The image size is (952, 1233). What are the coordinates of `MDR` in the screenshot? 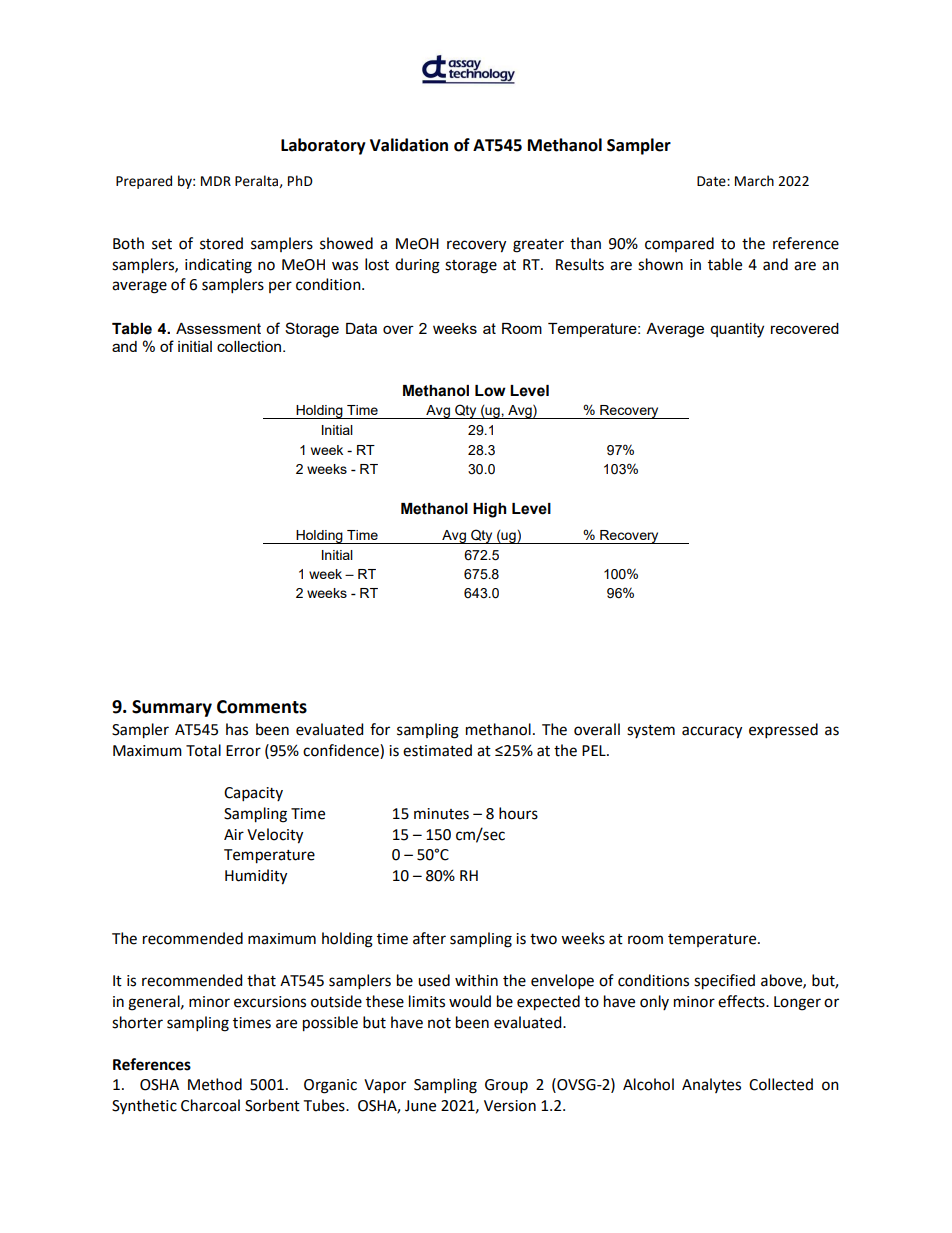 It's located at (216, 181).
